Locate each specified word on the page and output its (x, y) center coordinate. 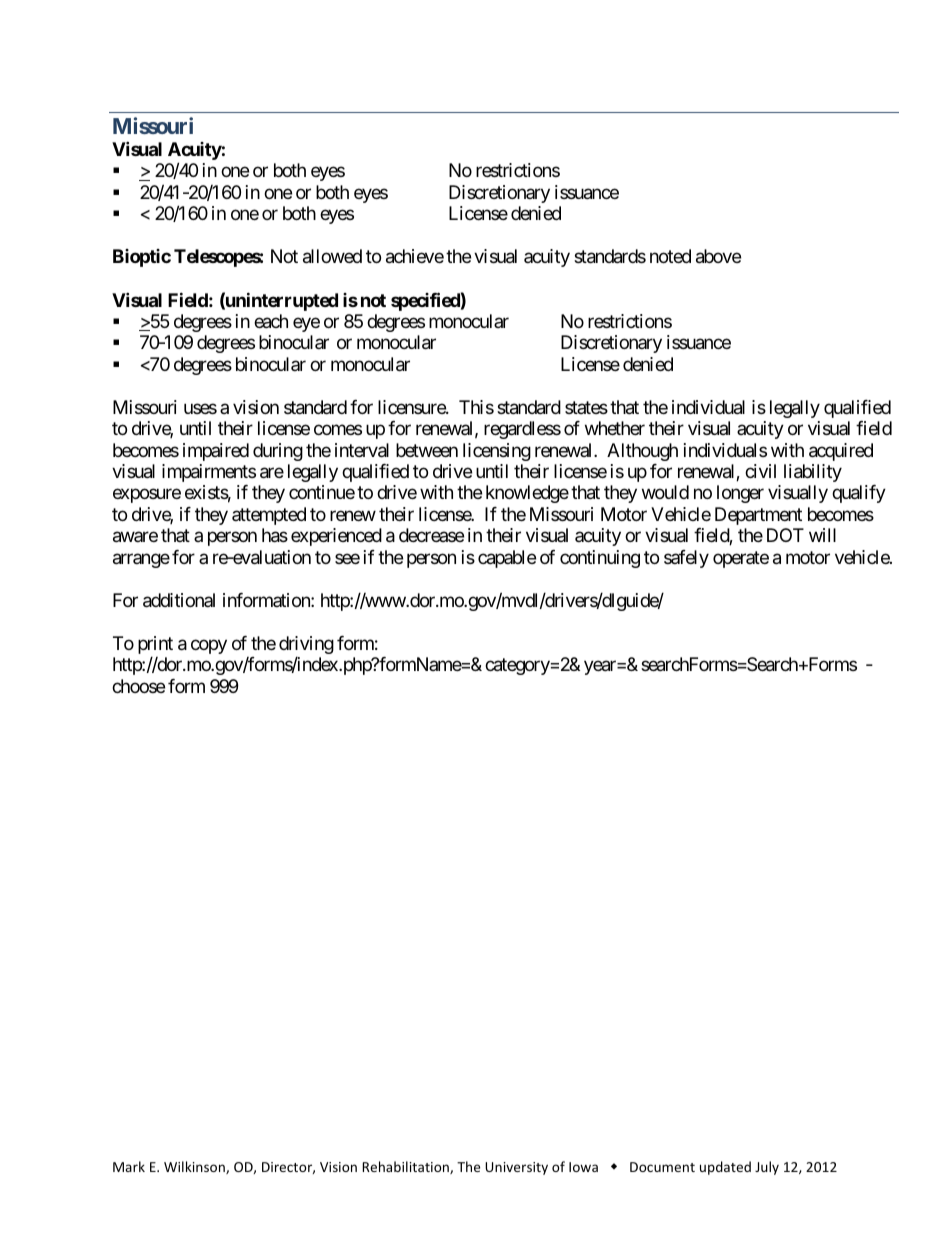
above (718, 256)
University (516, 1168)
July (767, 1168)
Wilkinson (195, 1167)
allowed (332, 256)
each (271, 321)
